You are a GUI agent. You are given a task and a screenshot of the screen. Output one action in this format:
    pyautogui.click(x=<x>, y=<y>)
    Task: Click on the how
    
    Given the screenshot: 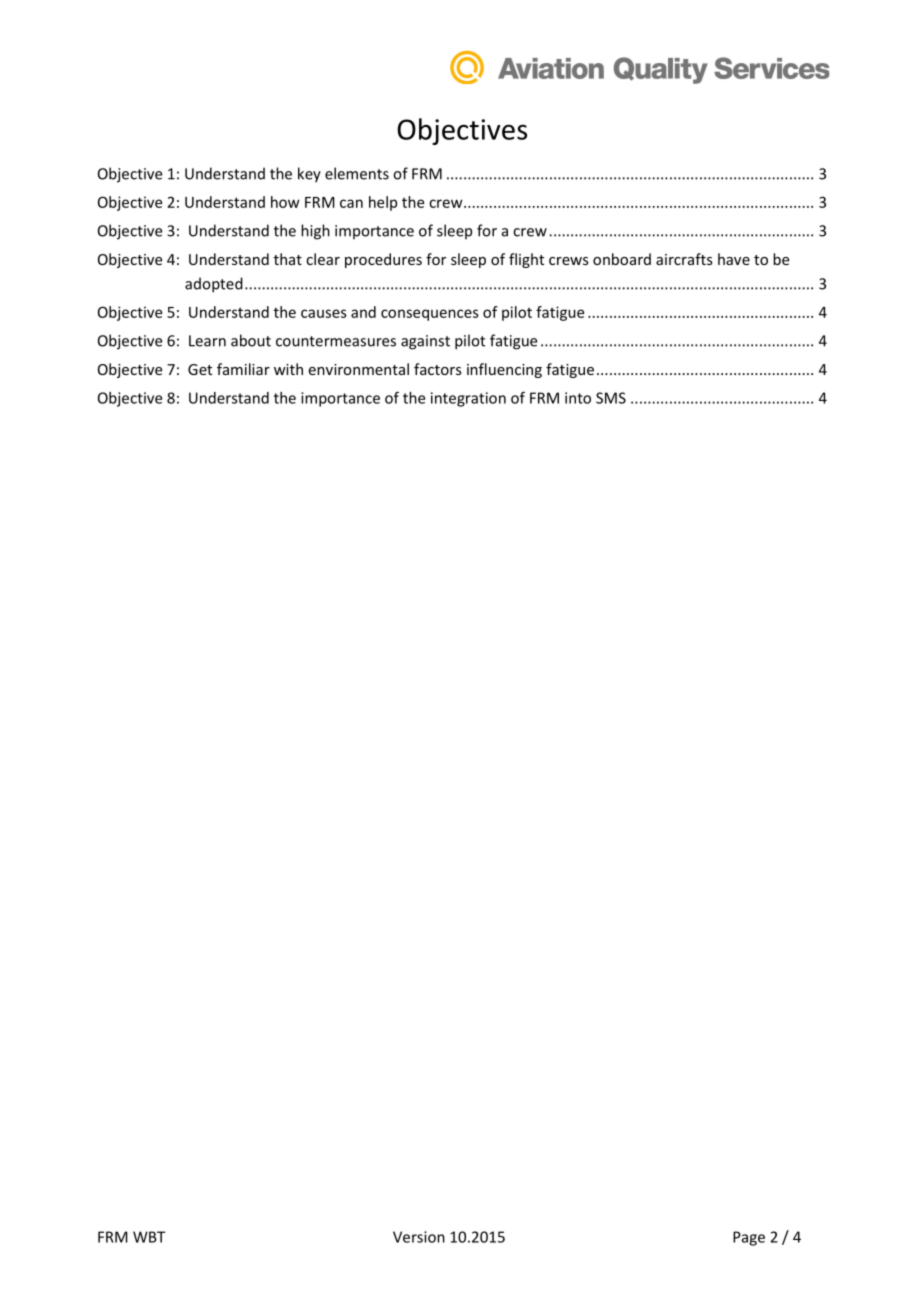 What is the action you would take?
    pyautogui.click(x=285, y=202)
